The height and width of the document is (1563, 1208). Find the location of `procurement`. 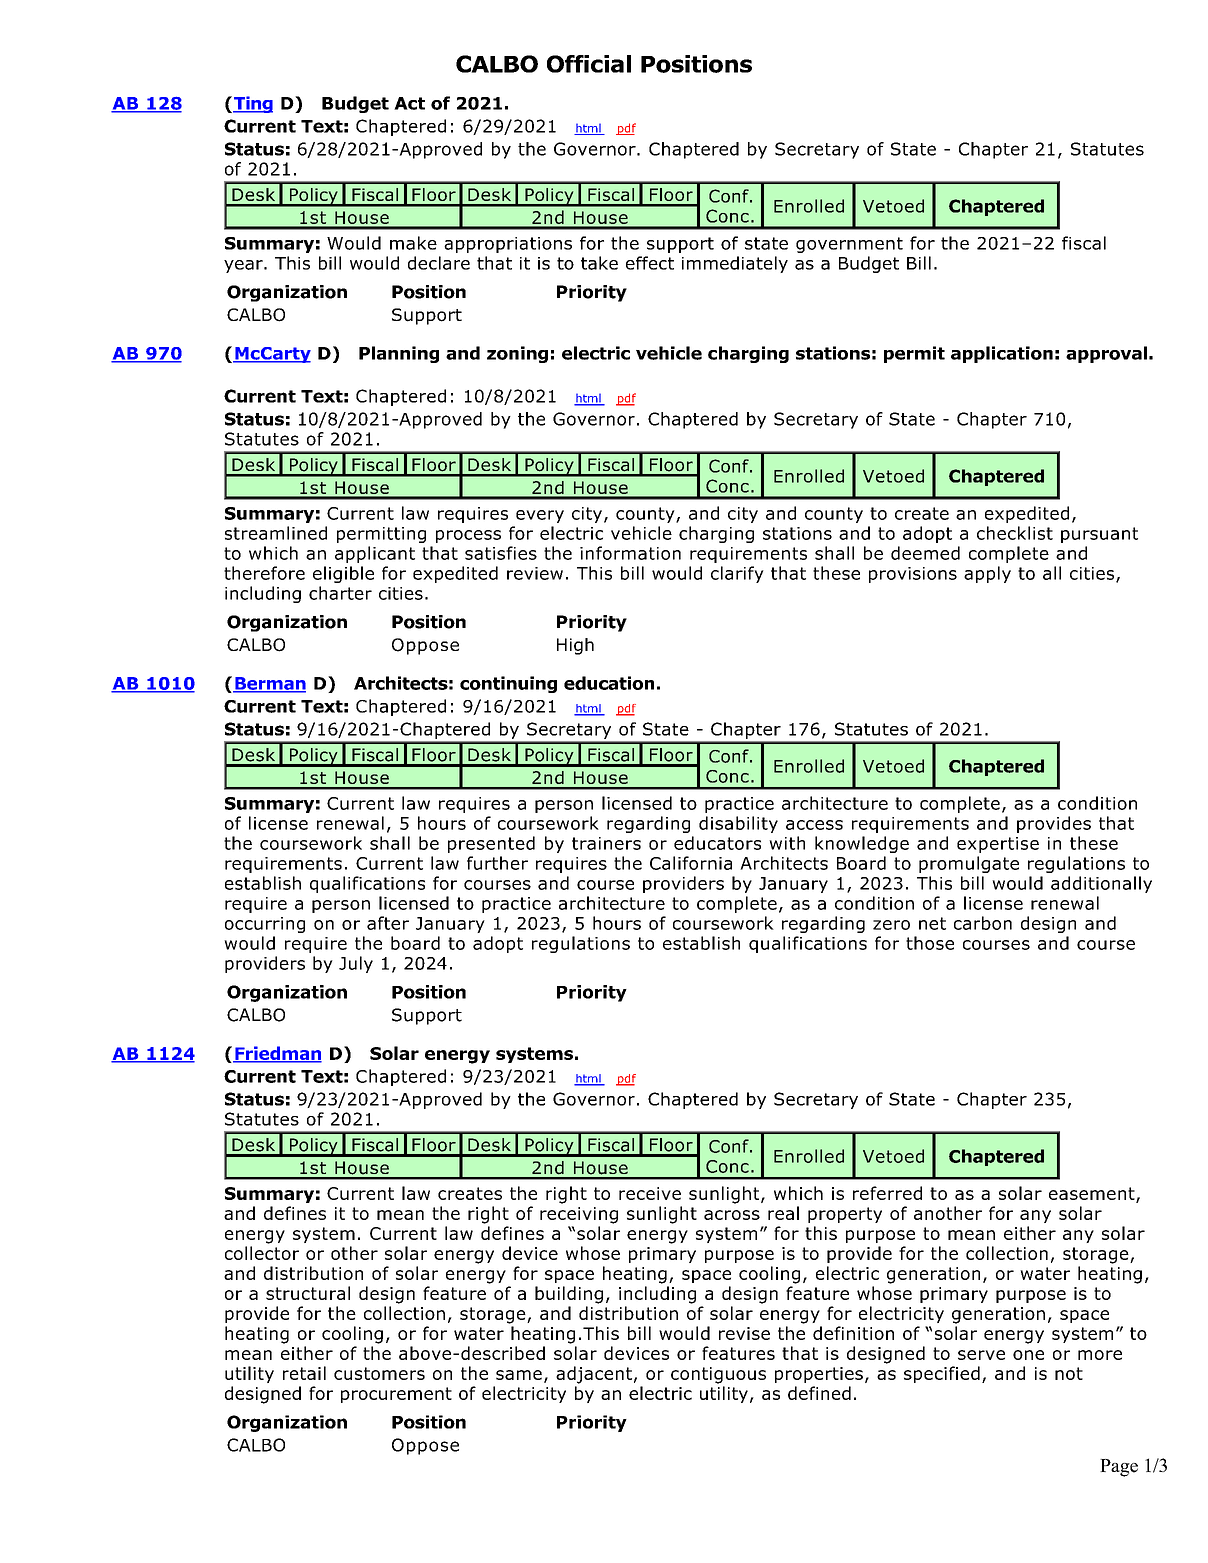

procurement is located at coordinates (396, 1395).
